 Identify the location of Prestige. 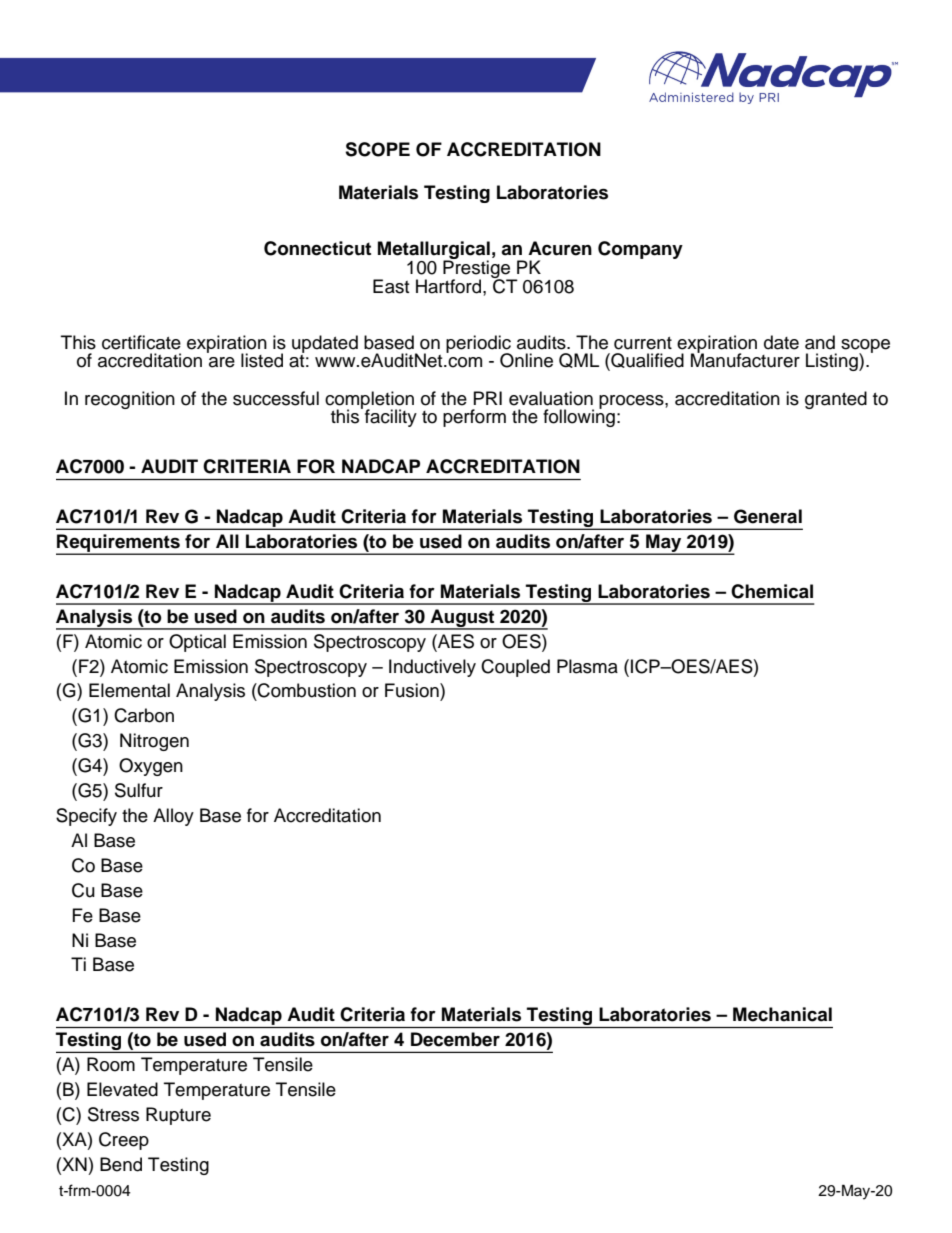
(477, 269).
